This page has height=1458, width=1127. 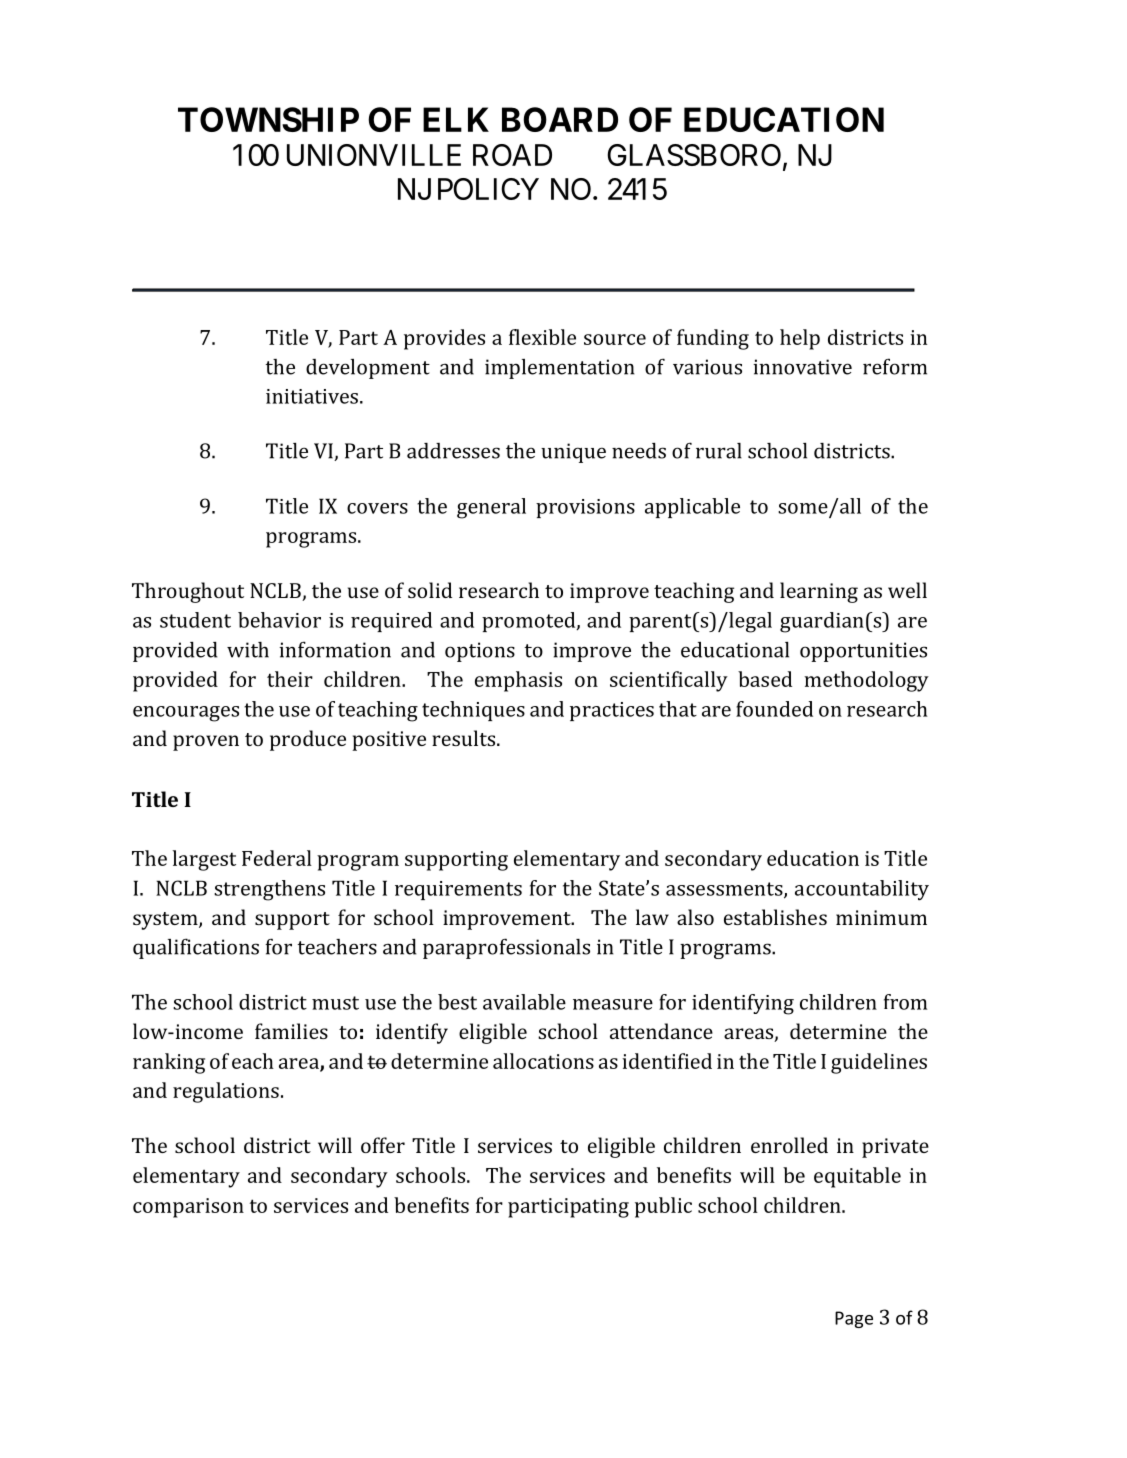 What do you see at coordinates (206, 743) in the page?
I see `proven` at bounding box center [206, 743].
